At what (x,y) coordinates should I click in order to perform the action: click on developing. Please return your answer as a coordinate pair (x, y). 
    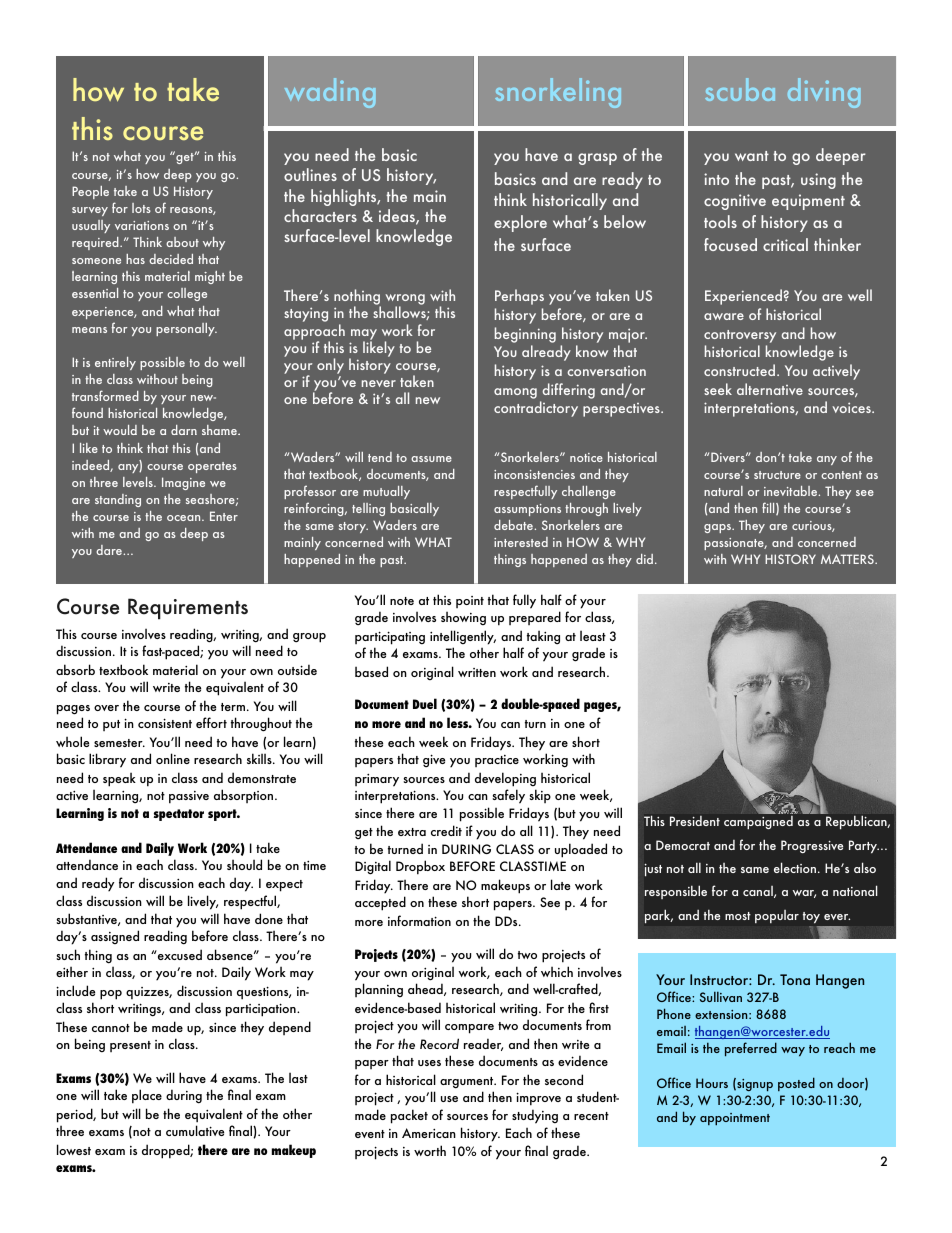
    Looking at the image, I should click on (505, 779).
